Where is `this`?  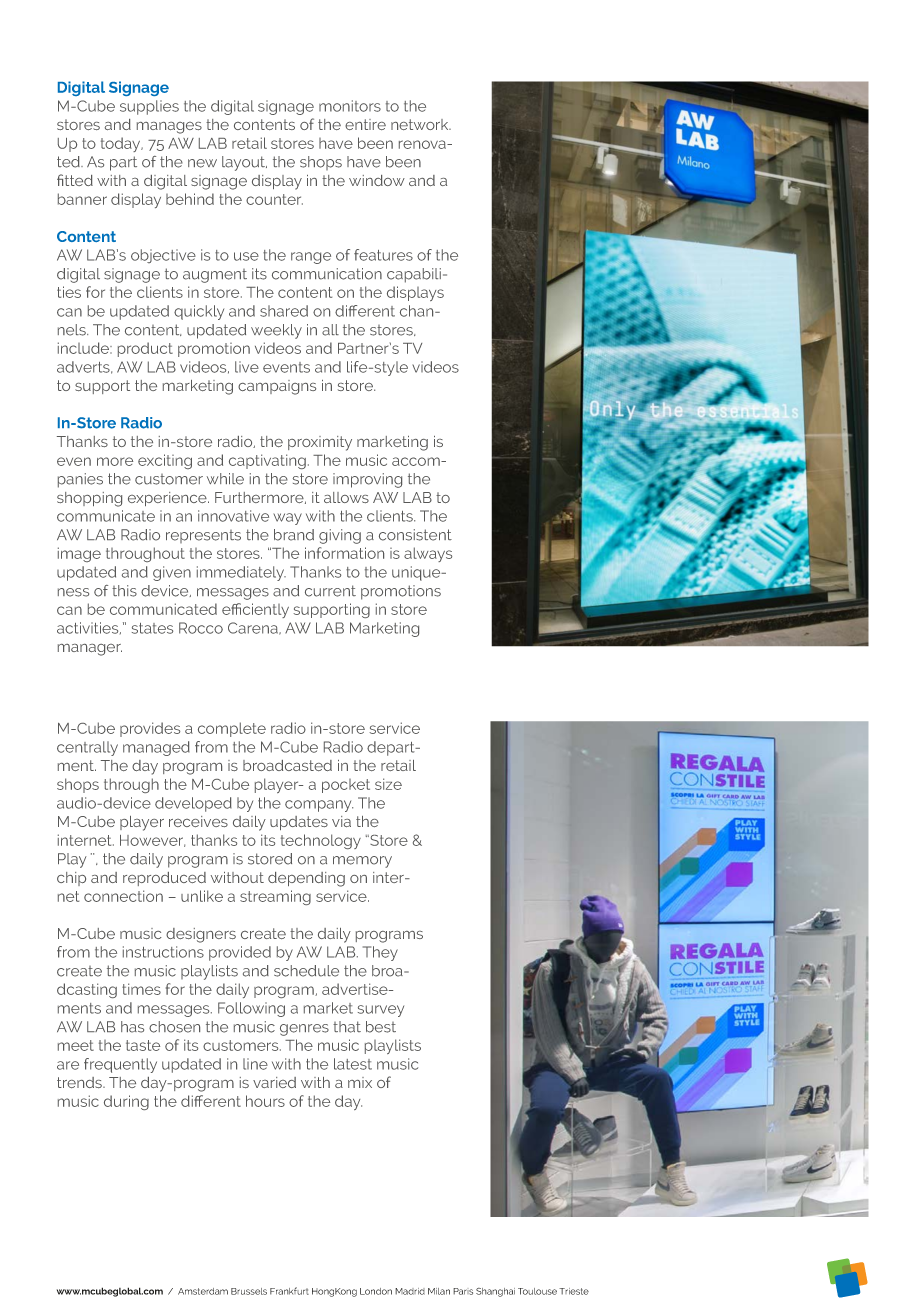 this is located at coordinates (124, 591).
